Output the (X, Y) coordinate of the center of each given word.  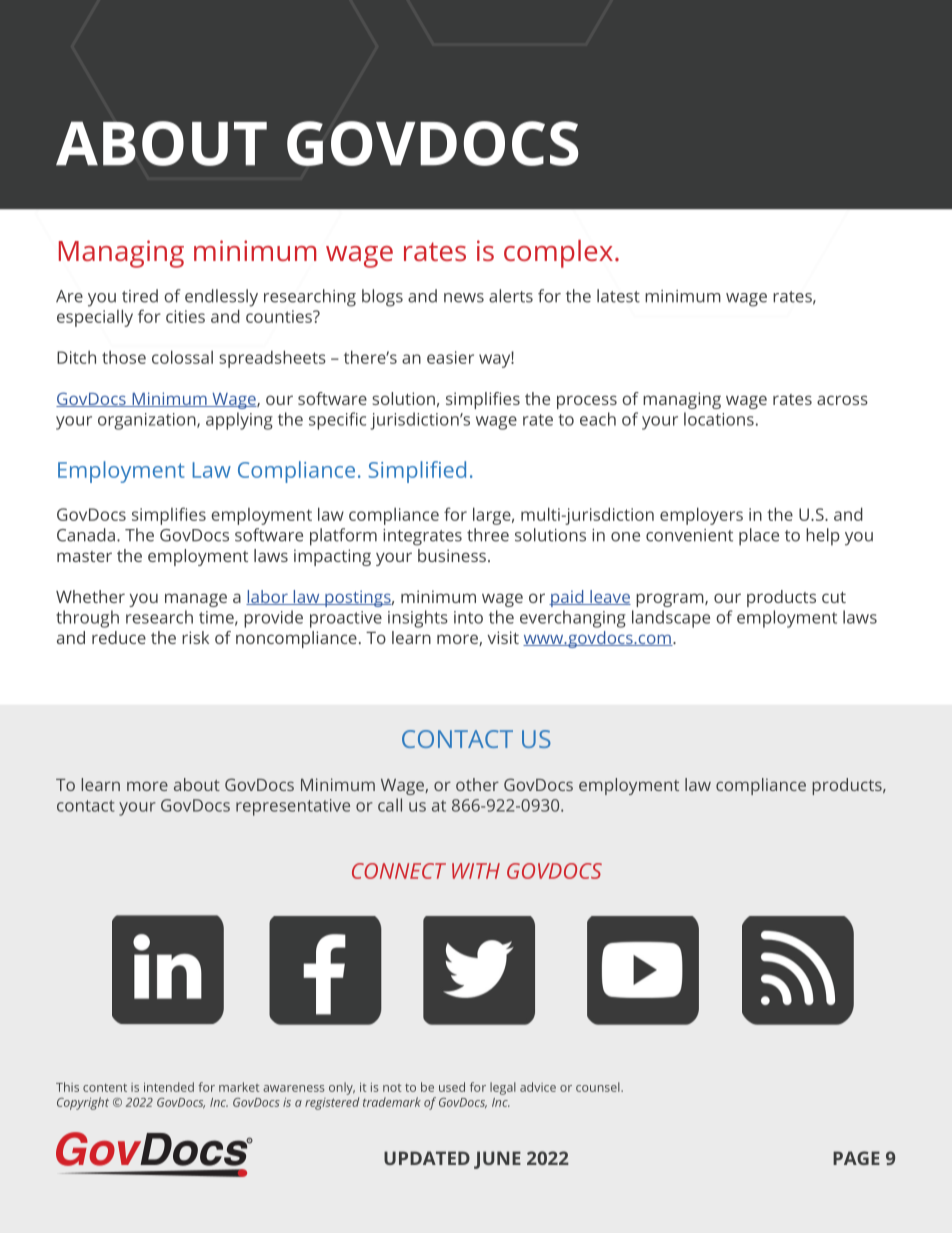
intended (169, 1087)
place (759, 537)
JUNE (497, 1160)
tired (140, 296)
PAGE (856, 1158)
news (464, 298)
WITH (476, 871)
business (452, 555)
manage (196, 600)
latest (618, 296)
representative (293, 807)
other (477, 784)
